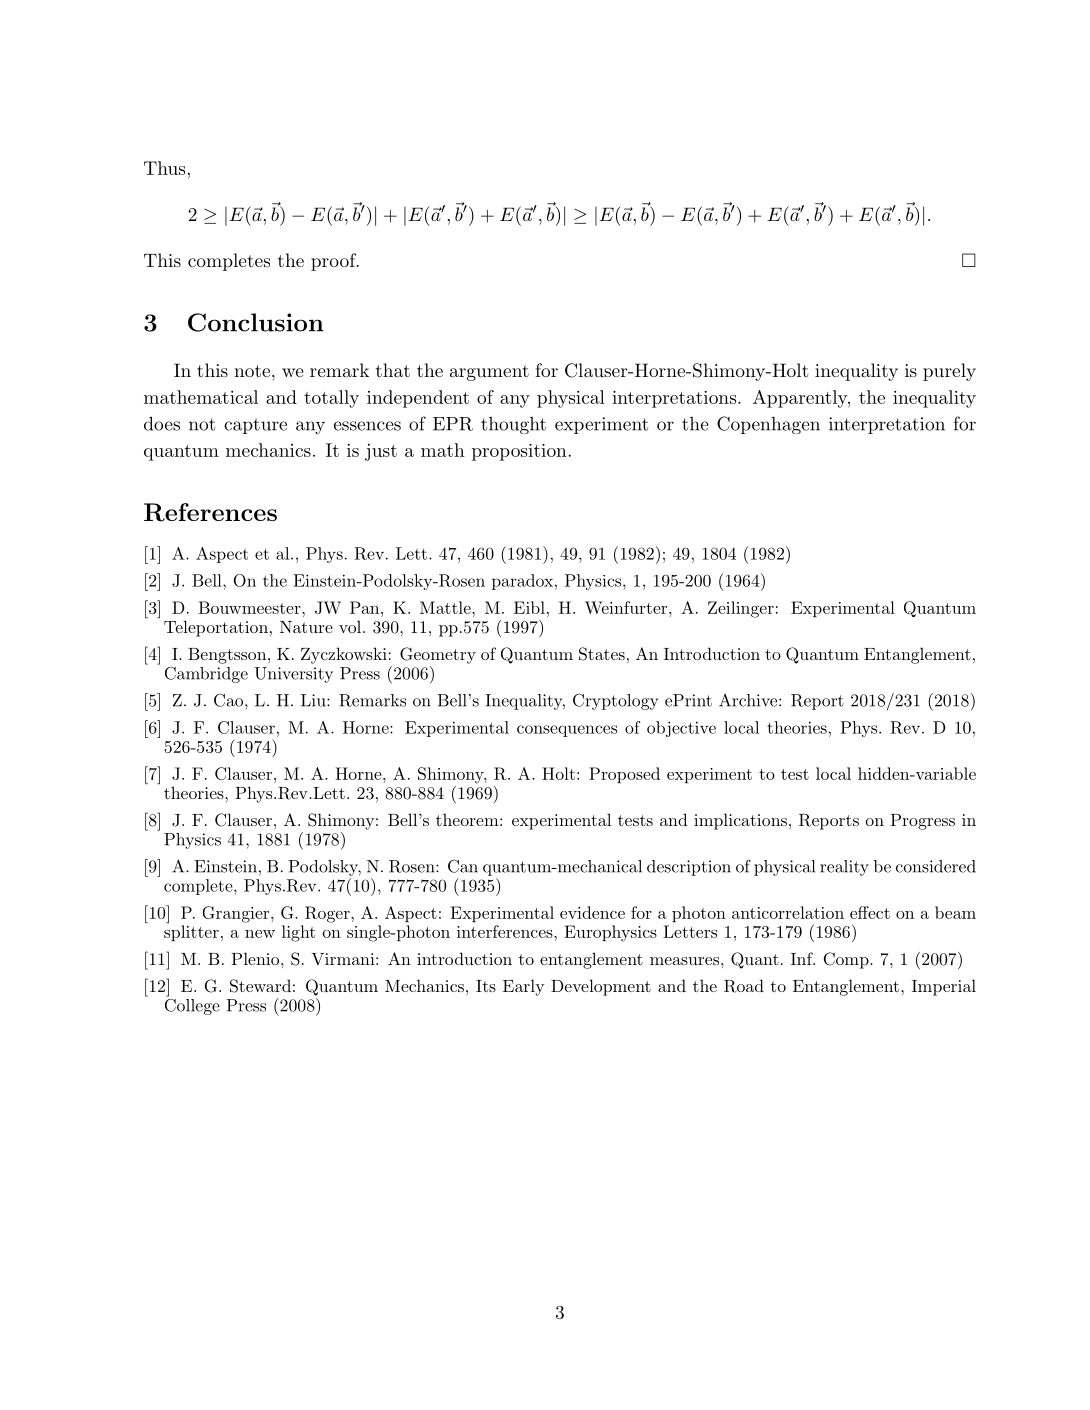 Image resolution: width=1090 pixels, height=1410 pixels. Describe the element at coordinates (230, 700) in the screenshot. I see `Cao` at that location.
